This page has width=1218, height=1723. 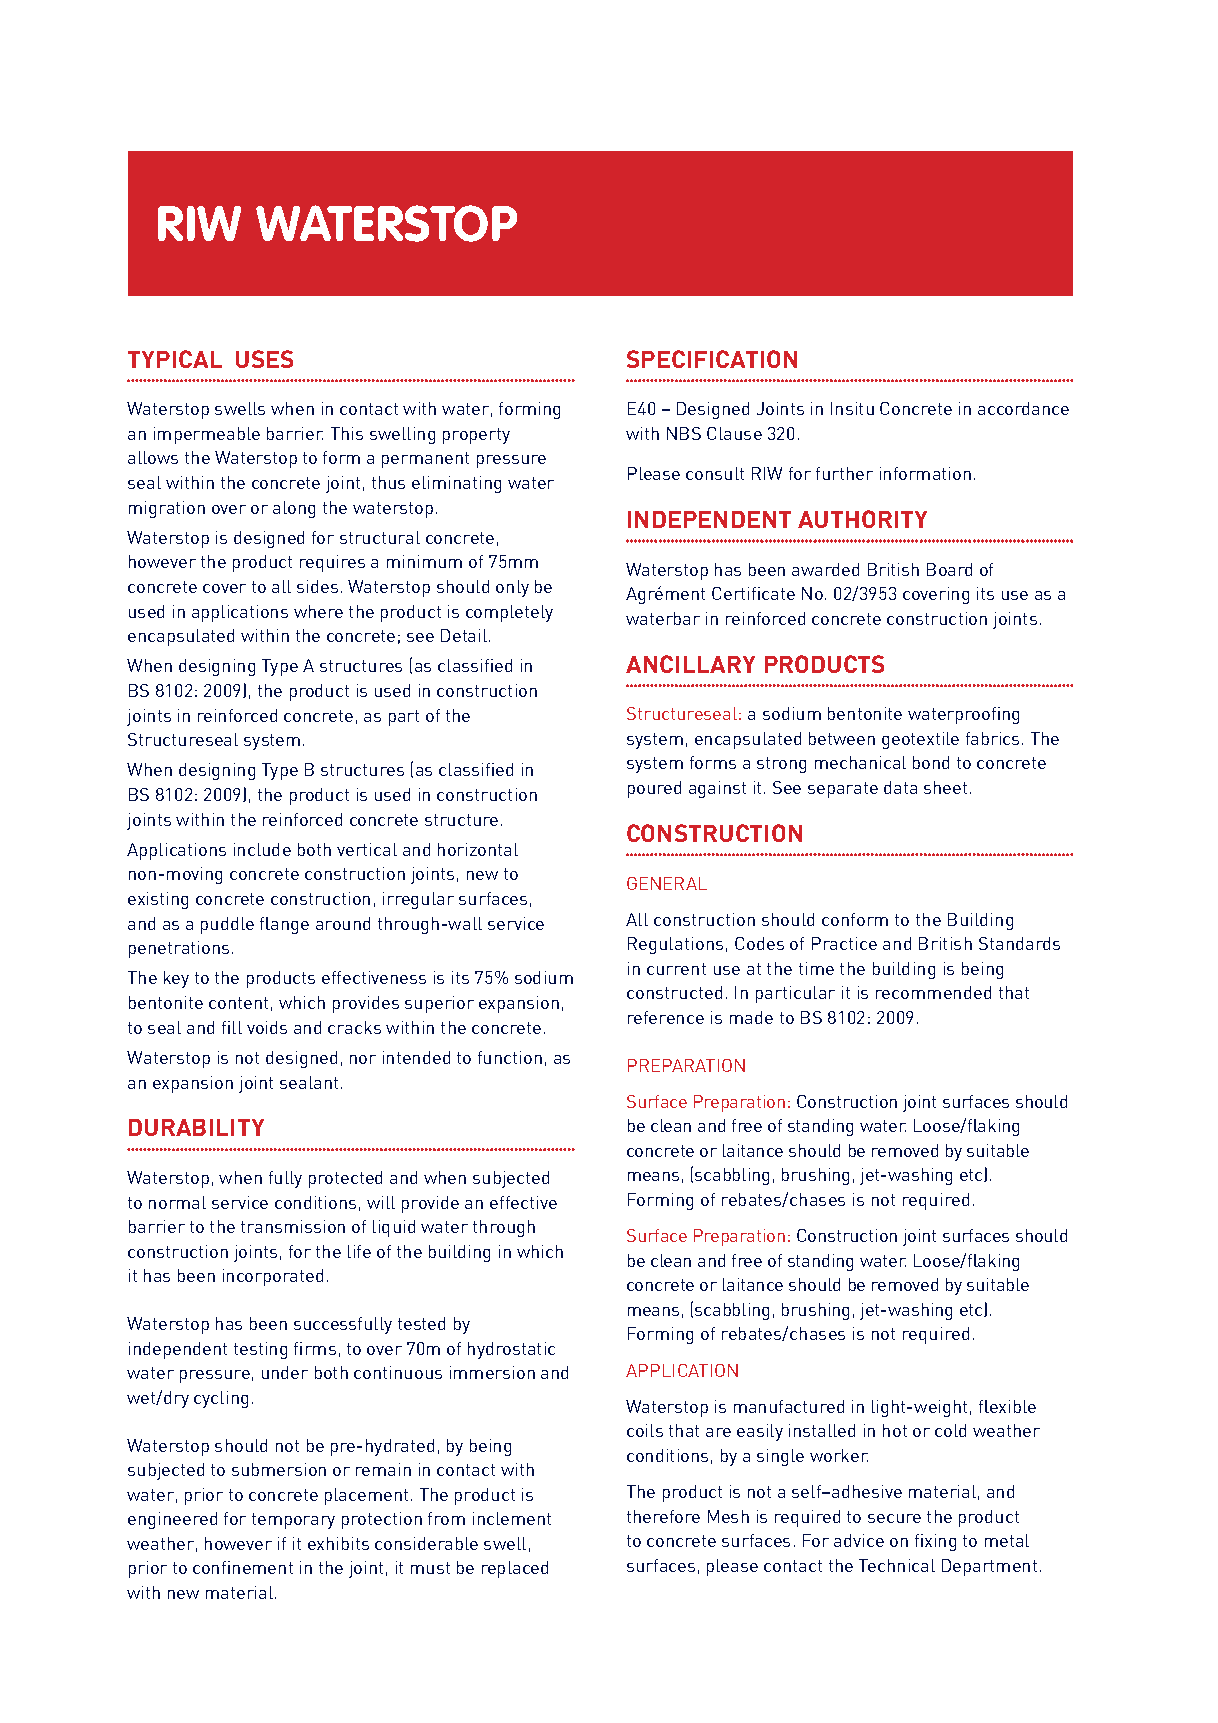 What do you see at coordinates (933, 992) in the page?
I see `recommended` at bounding box center [933, 992].
